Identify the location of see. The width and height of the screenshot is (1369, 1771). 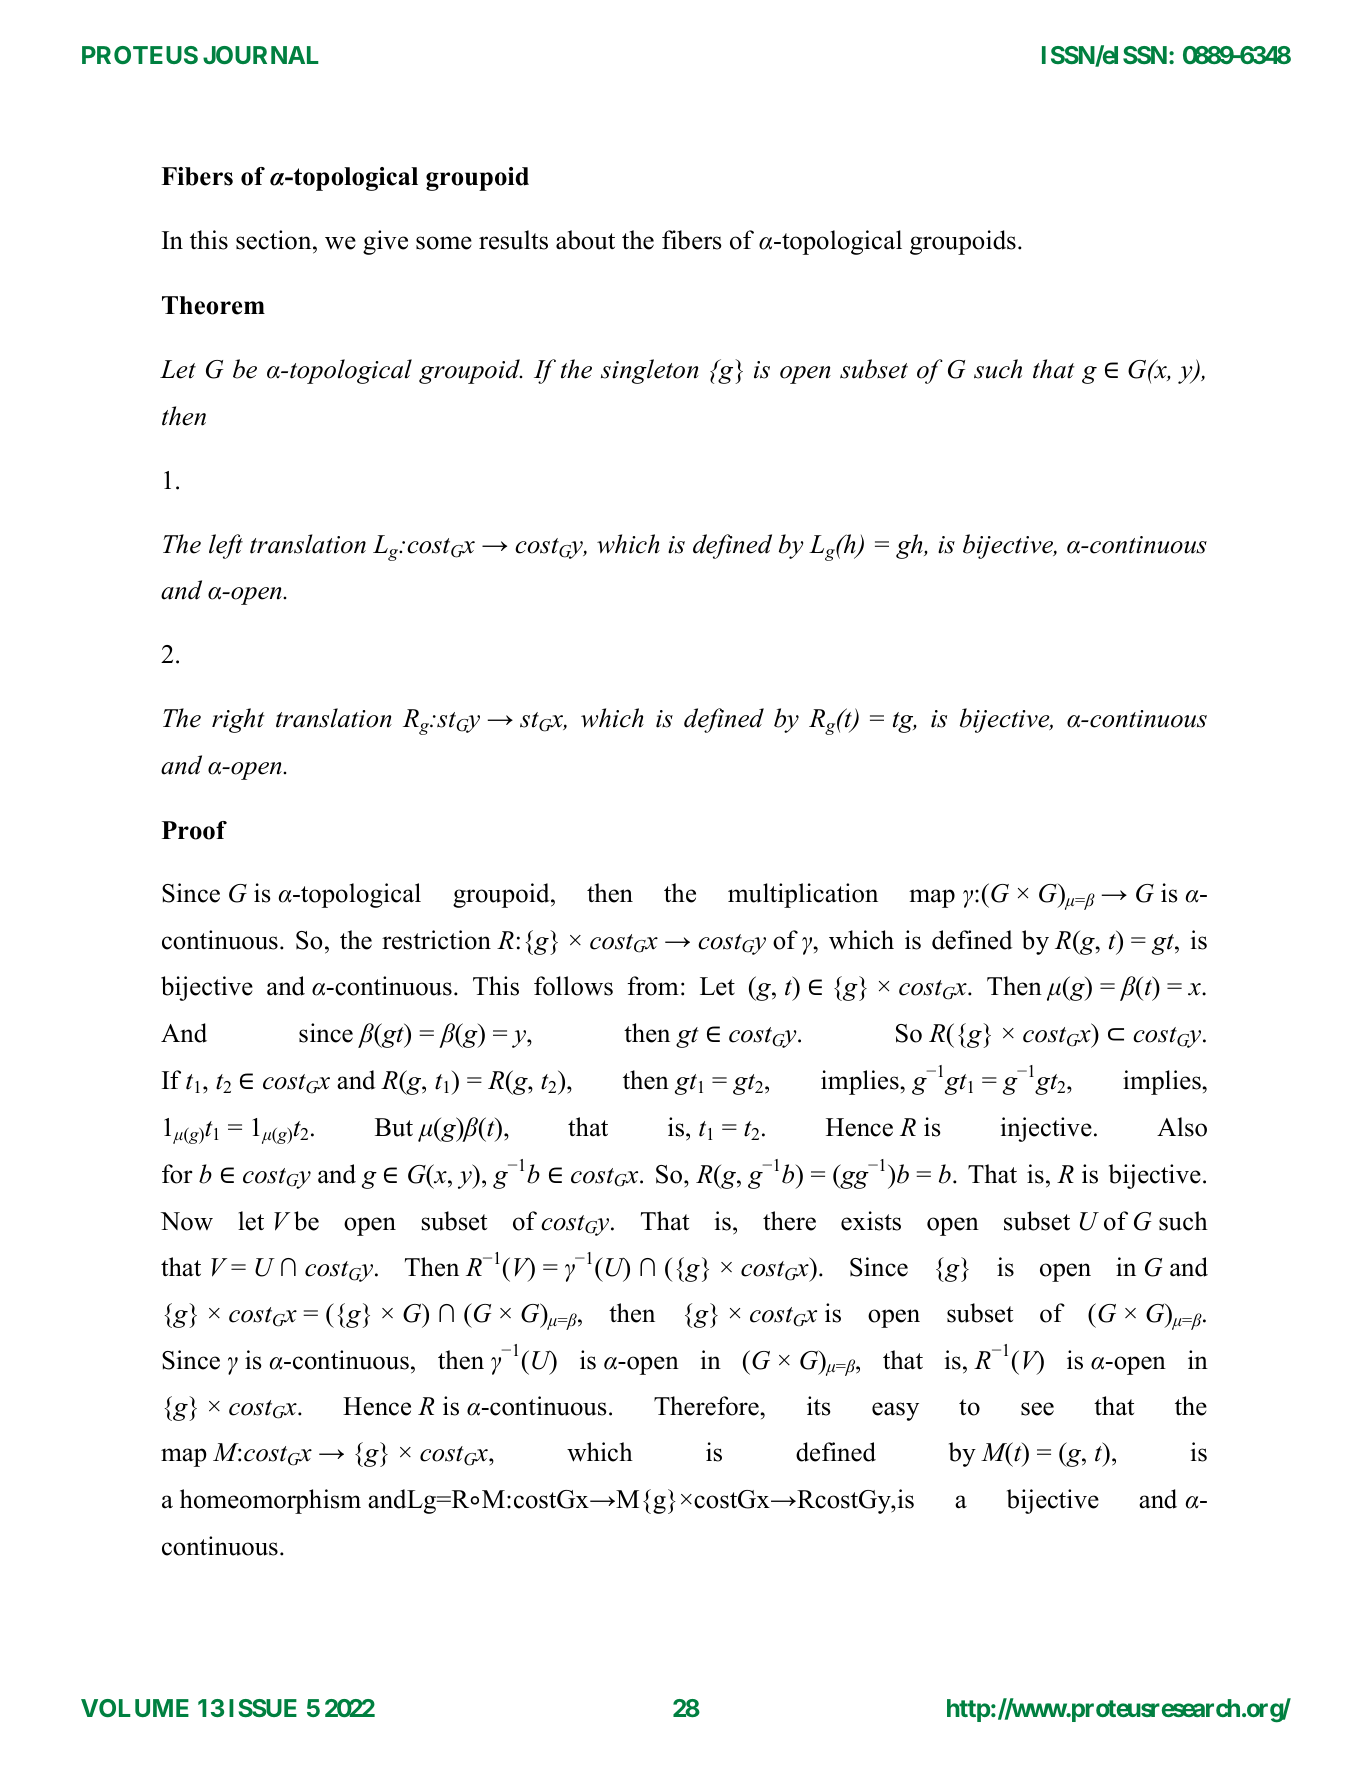
(1037, 1409).
